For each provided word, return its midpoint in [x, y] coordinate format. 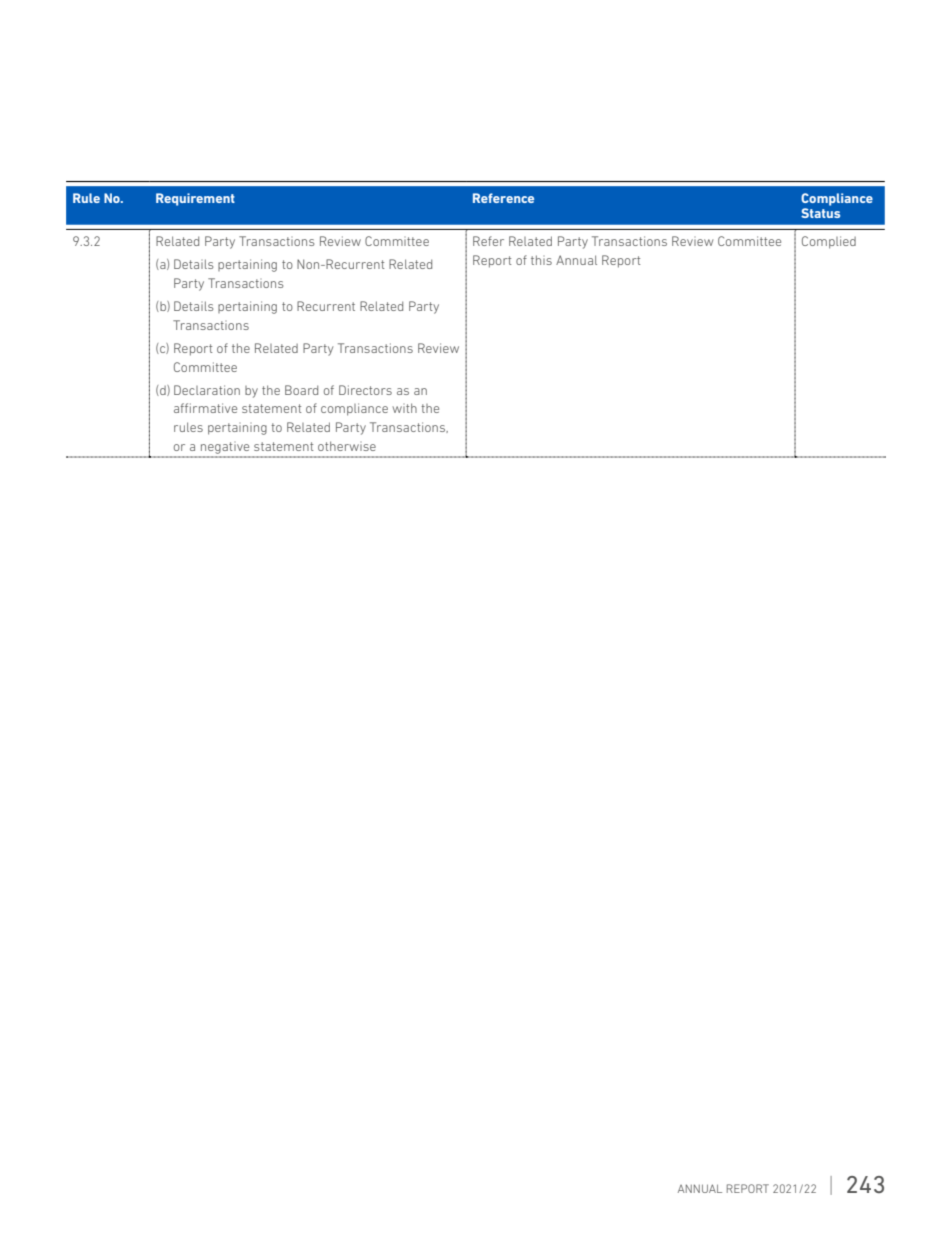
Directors [365, 390]
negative [225, 448]
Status [820, 213]
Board [301, 390]
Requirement [195, 199]
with [404, 408]
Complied [829, 242]
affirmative [205, 408]
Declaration [207, 390]
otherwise [347, 446]
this [541, 260]
